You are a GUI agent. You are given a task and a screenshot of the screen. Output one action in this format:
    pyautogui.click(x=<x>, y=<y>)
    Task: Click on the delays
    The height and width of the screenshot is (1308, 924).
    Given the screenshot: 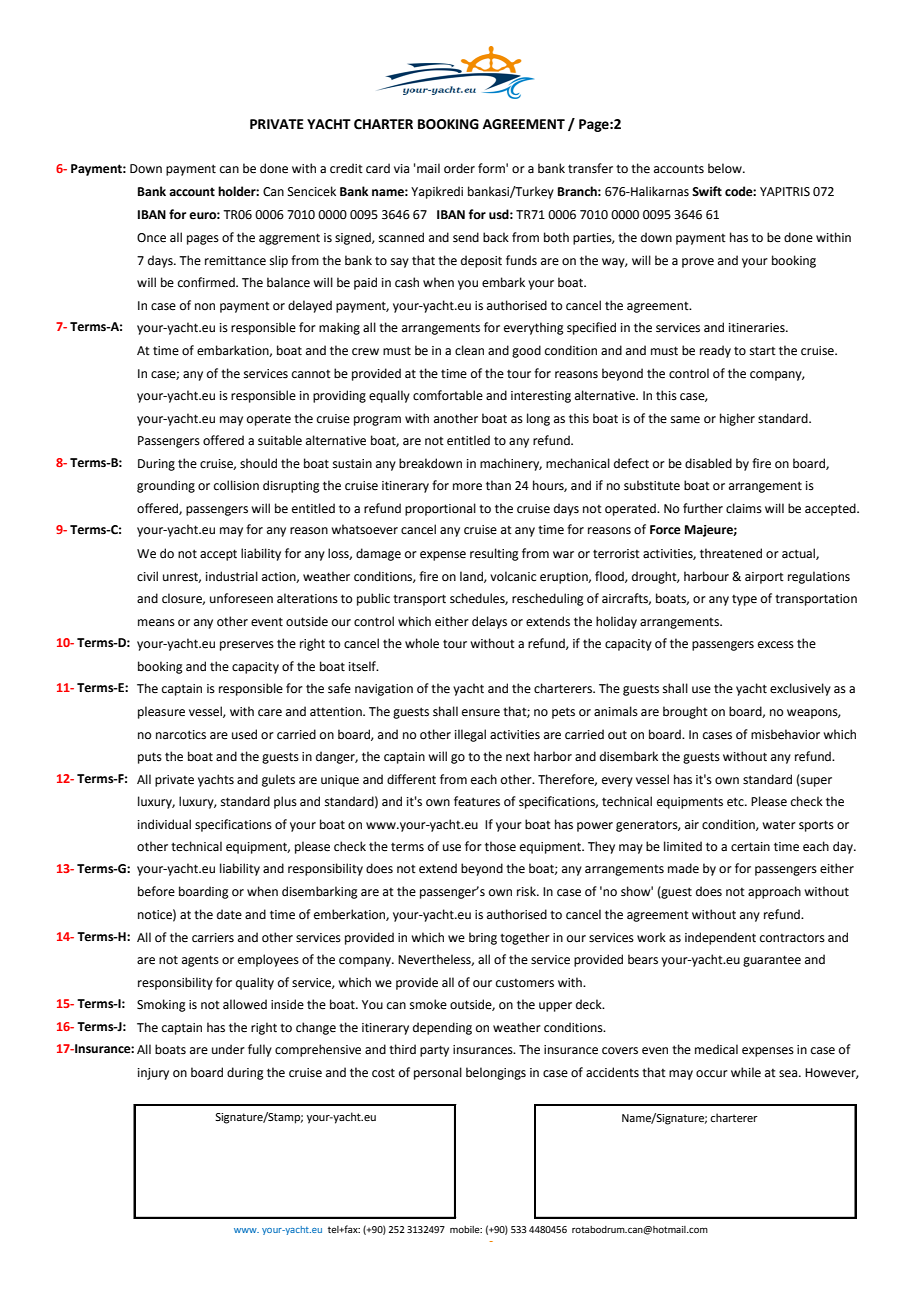 What is the action you would take?
    pyautogui.click(x=489, y=622)
